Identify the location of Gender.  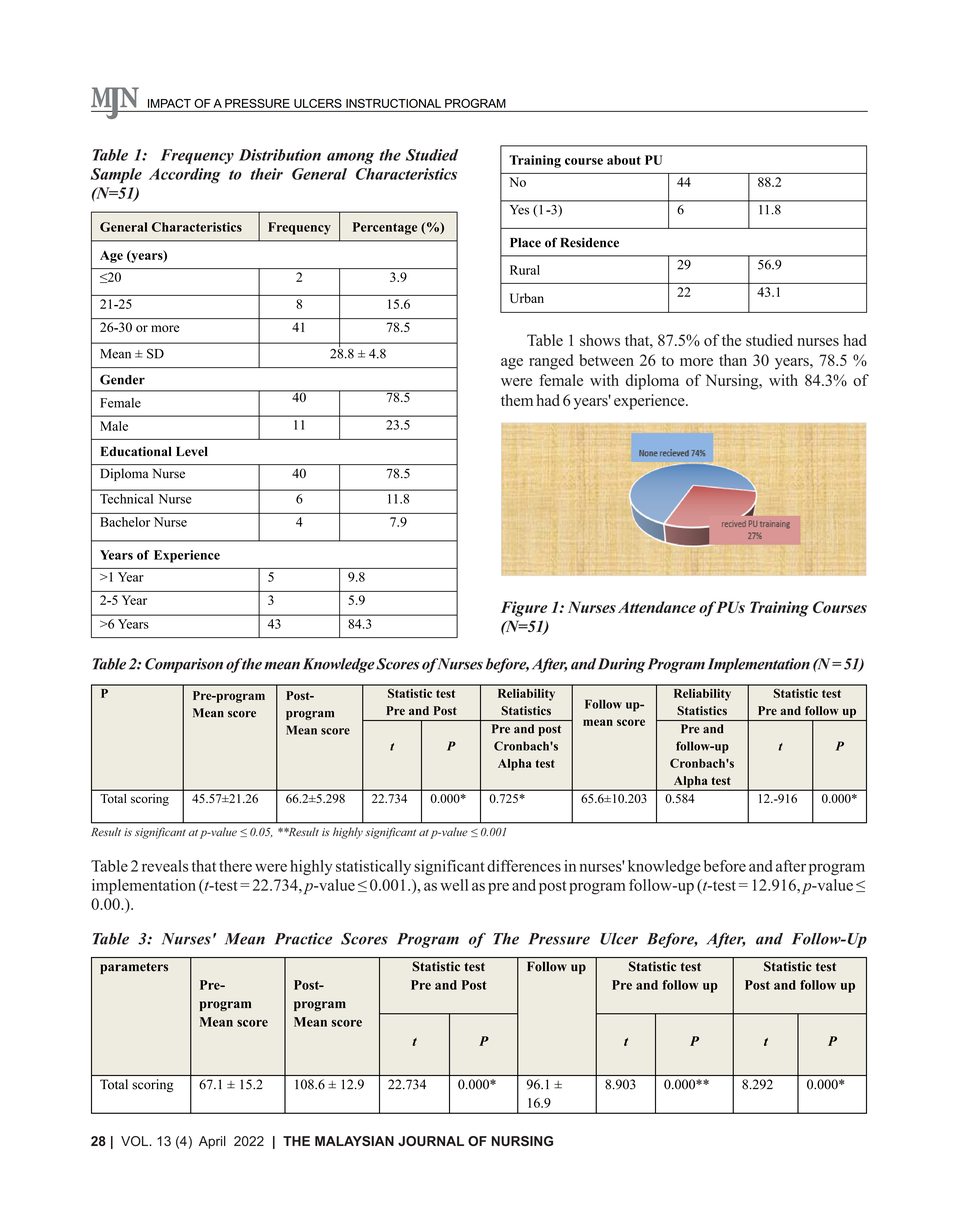
(122, 379).
